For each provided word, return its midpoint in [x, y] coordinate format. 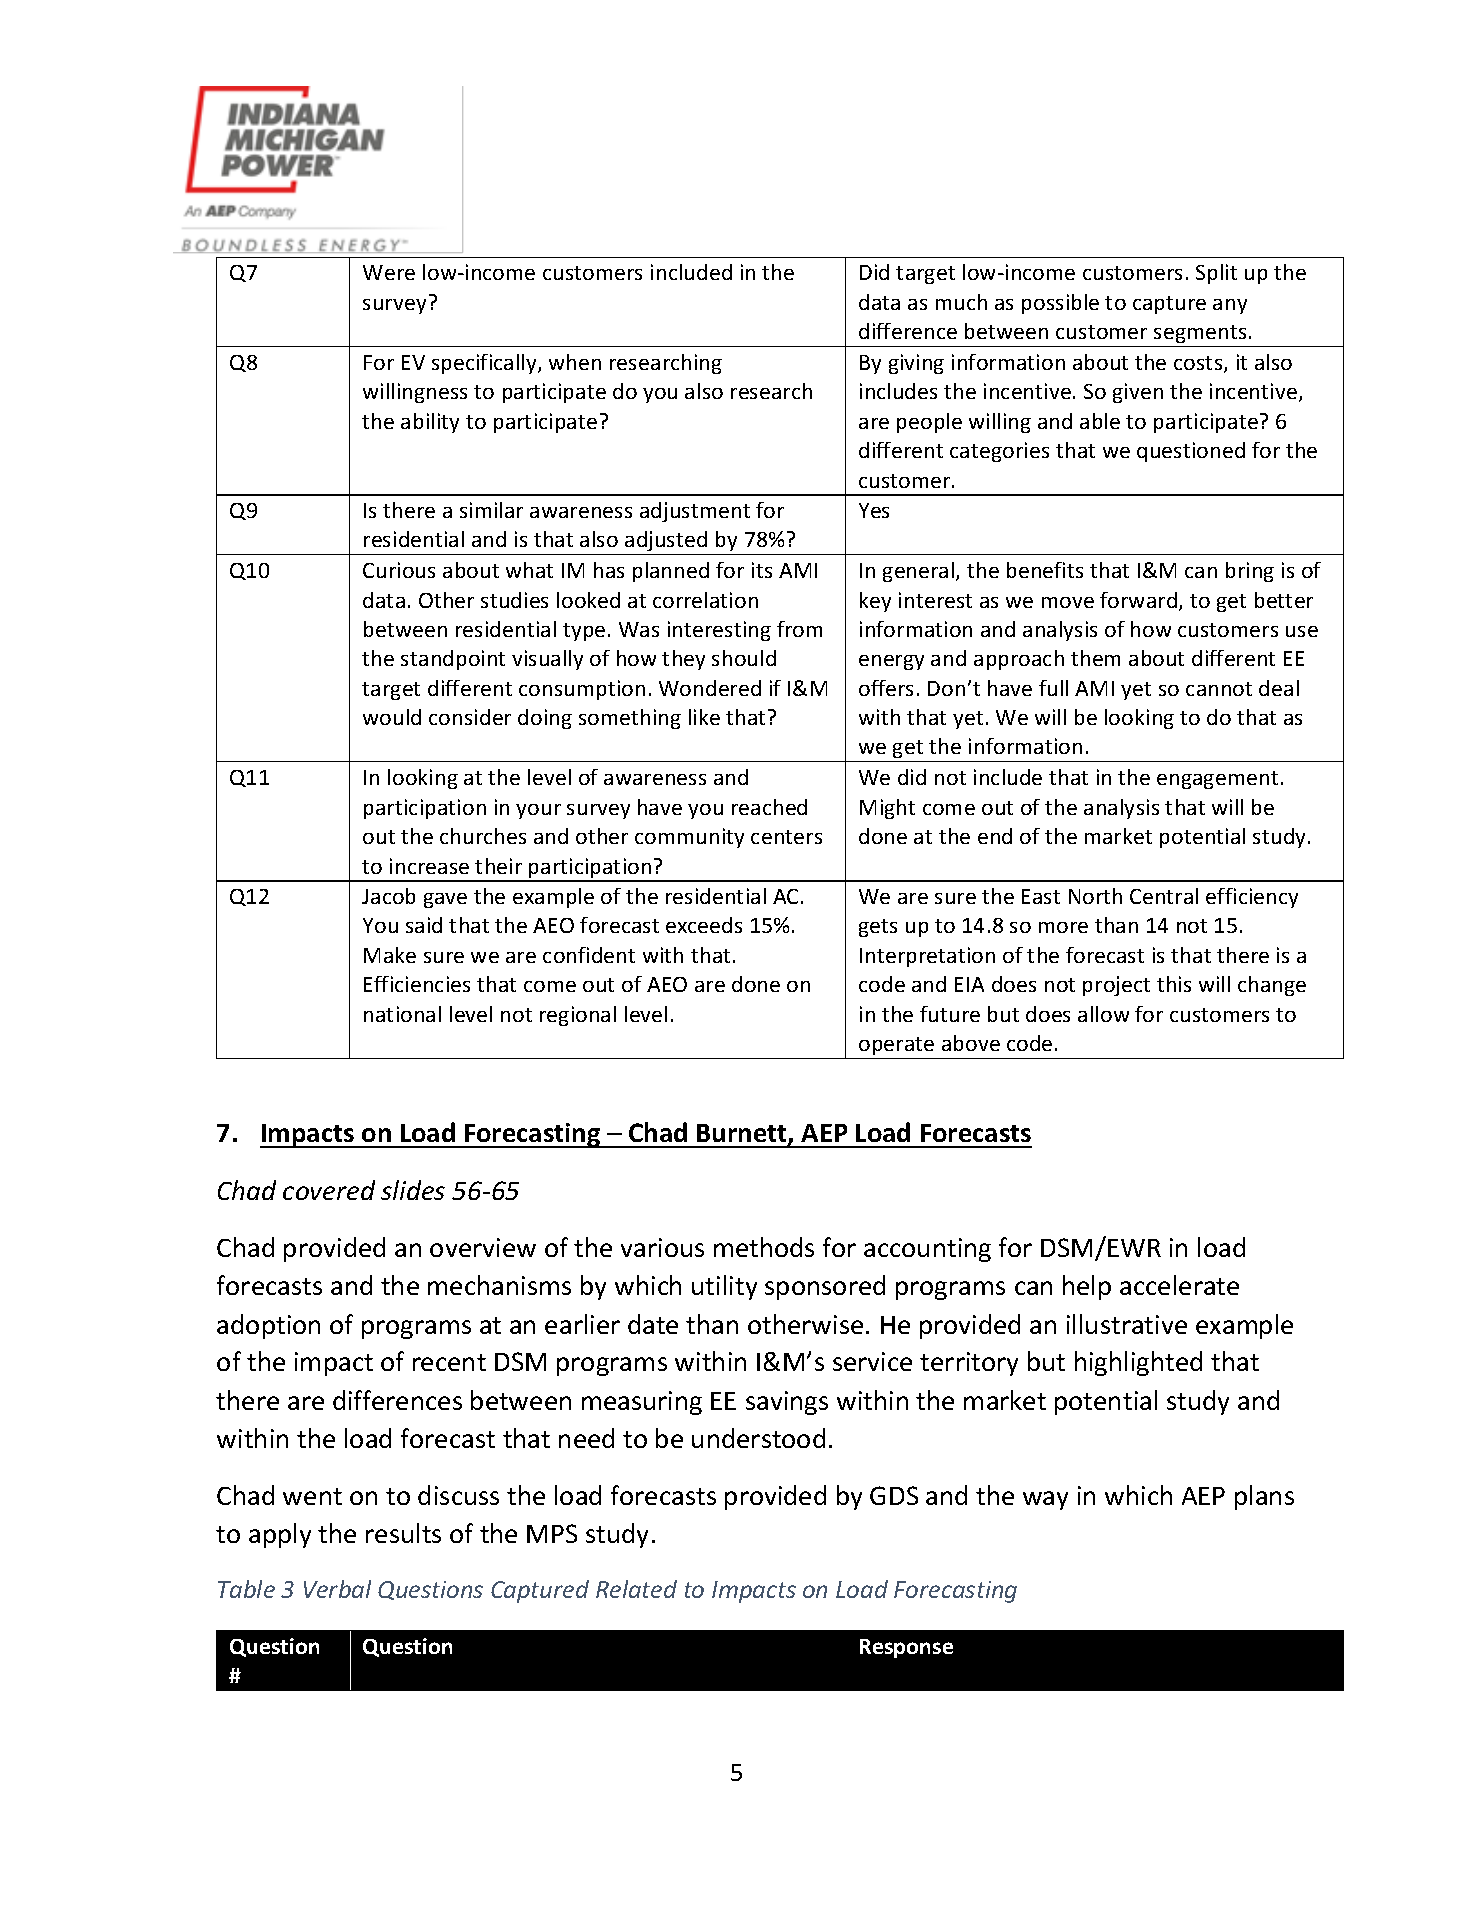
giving [916, 364]
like [704, 717]
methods [764, 1247]
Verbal [337, 1589]
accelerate [1179, 1285]
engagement [1217, 780]
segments [1200, 334]
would [392, 717]
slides [413, 1190]
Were [389, 272]
